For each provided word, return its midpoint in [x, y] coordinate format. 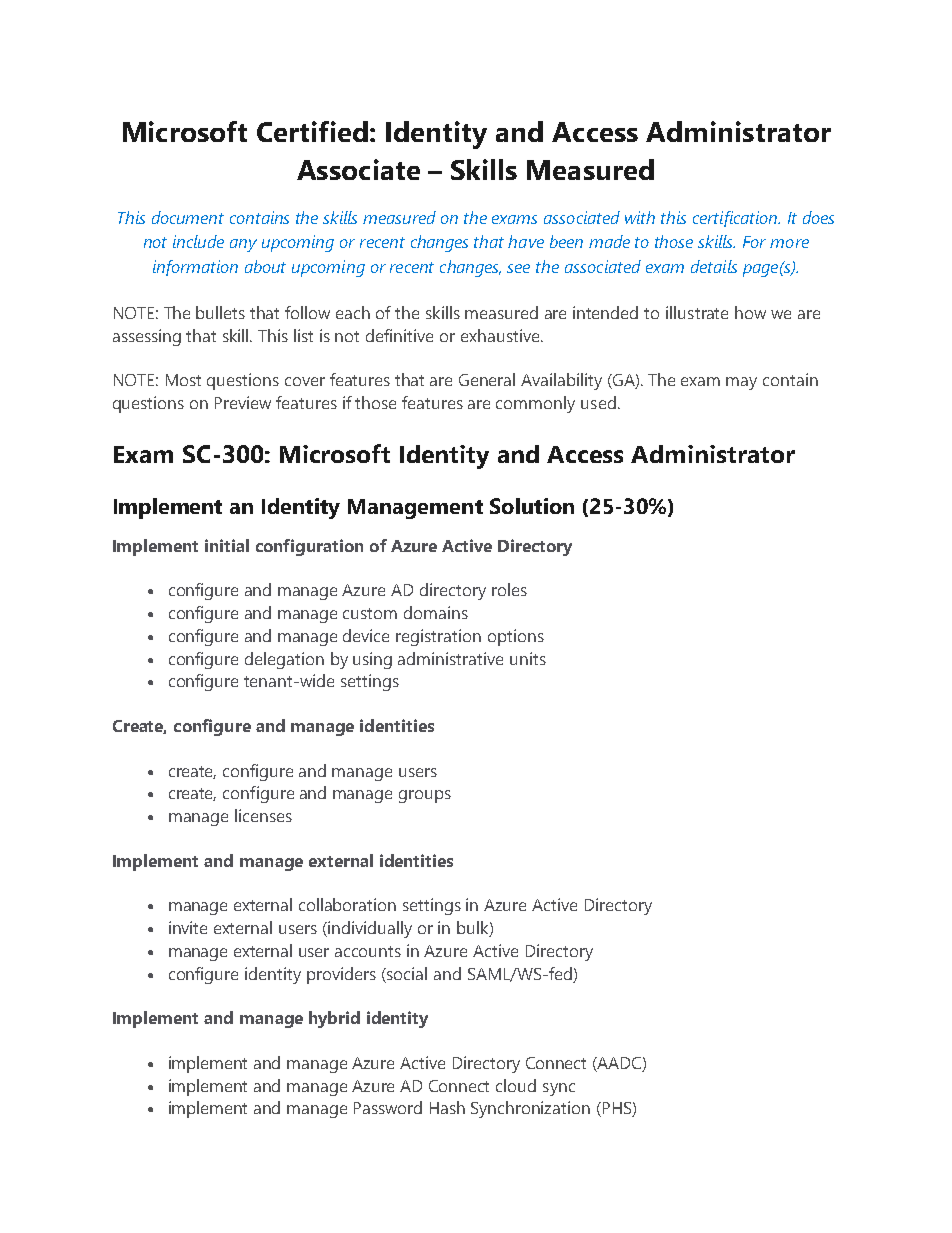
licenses [263, 815]
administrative [450, 658]
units [528, 658]
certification [736, 219]
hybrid [334, 1019]
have [526, 241]
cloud [516, 1085]
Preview [243, 402]
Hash [447, 1107]
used [598, 402]
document [188, 217]
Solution [532, 506]
